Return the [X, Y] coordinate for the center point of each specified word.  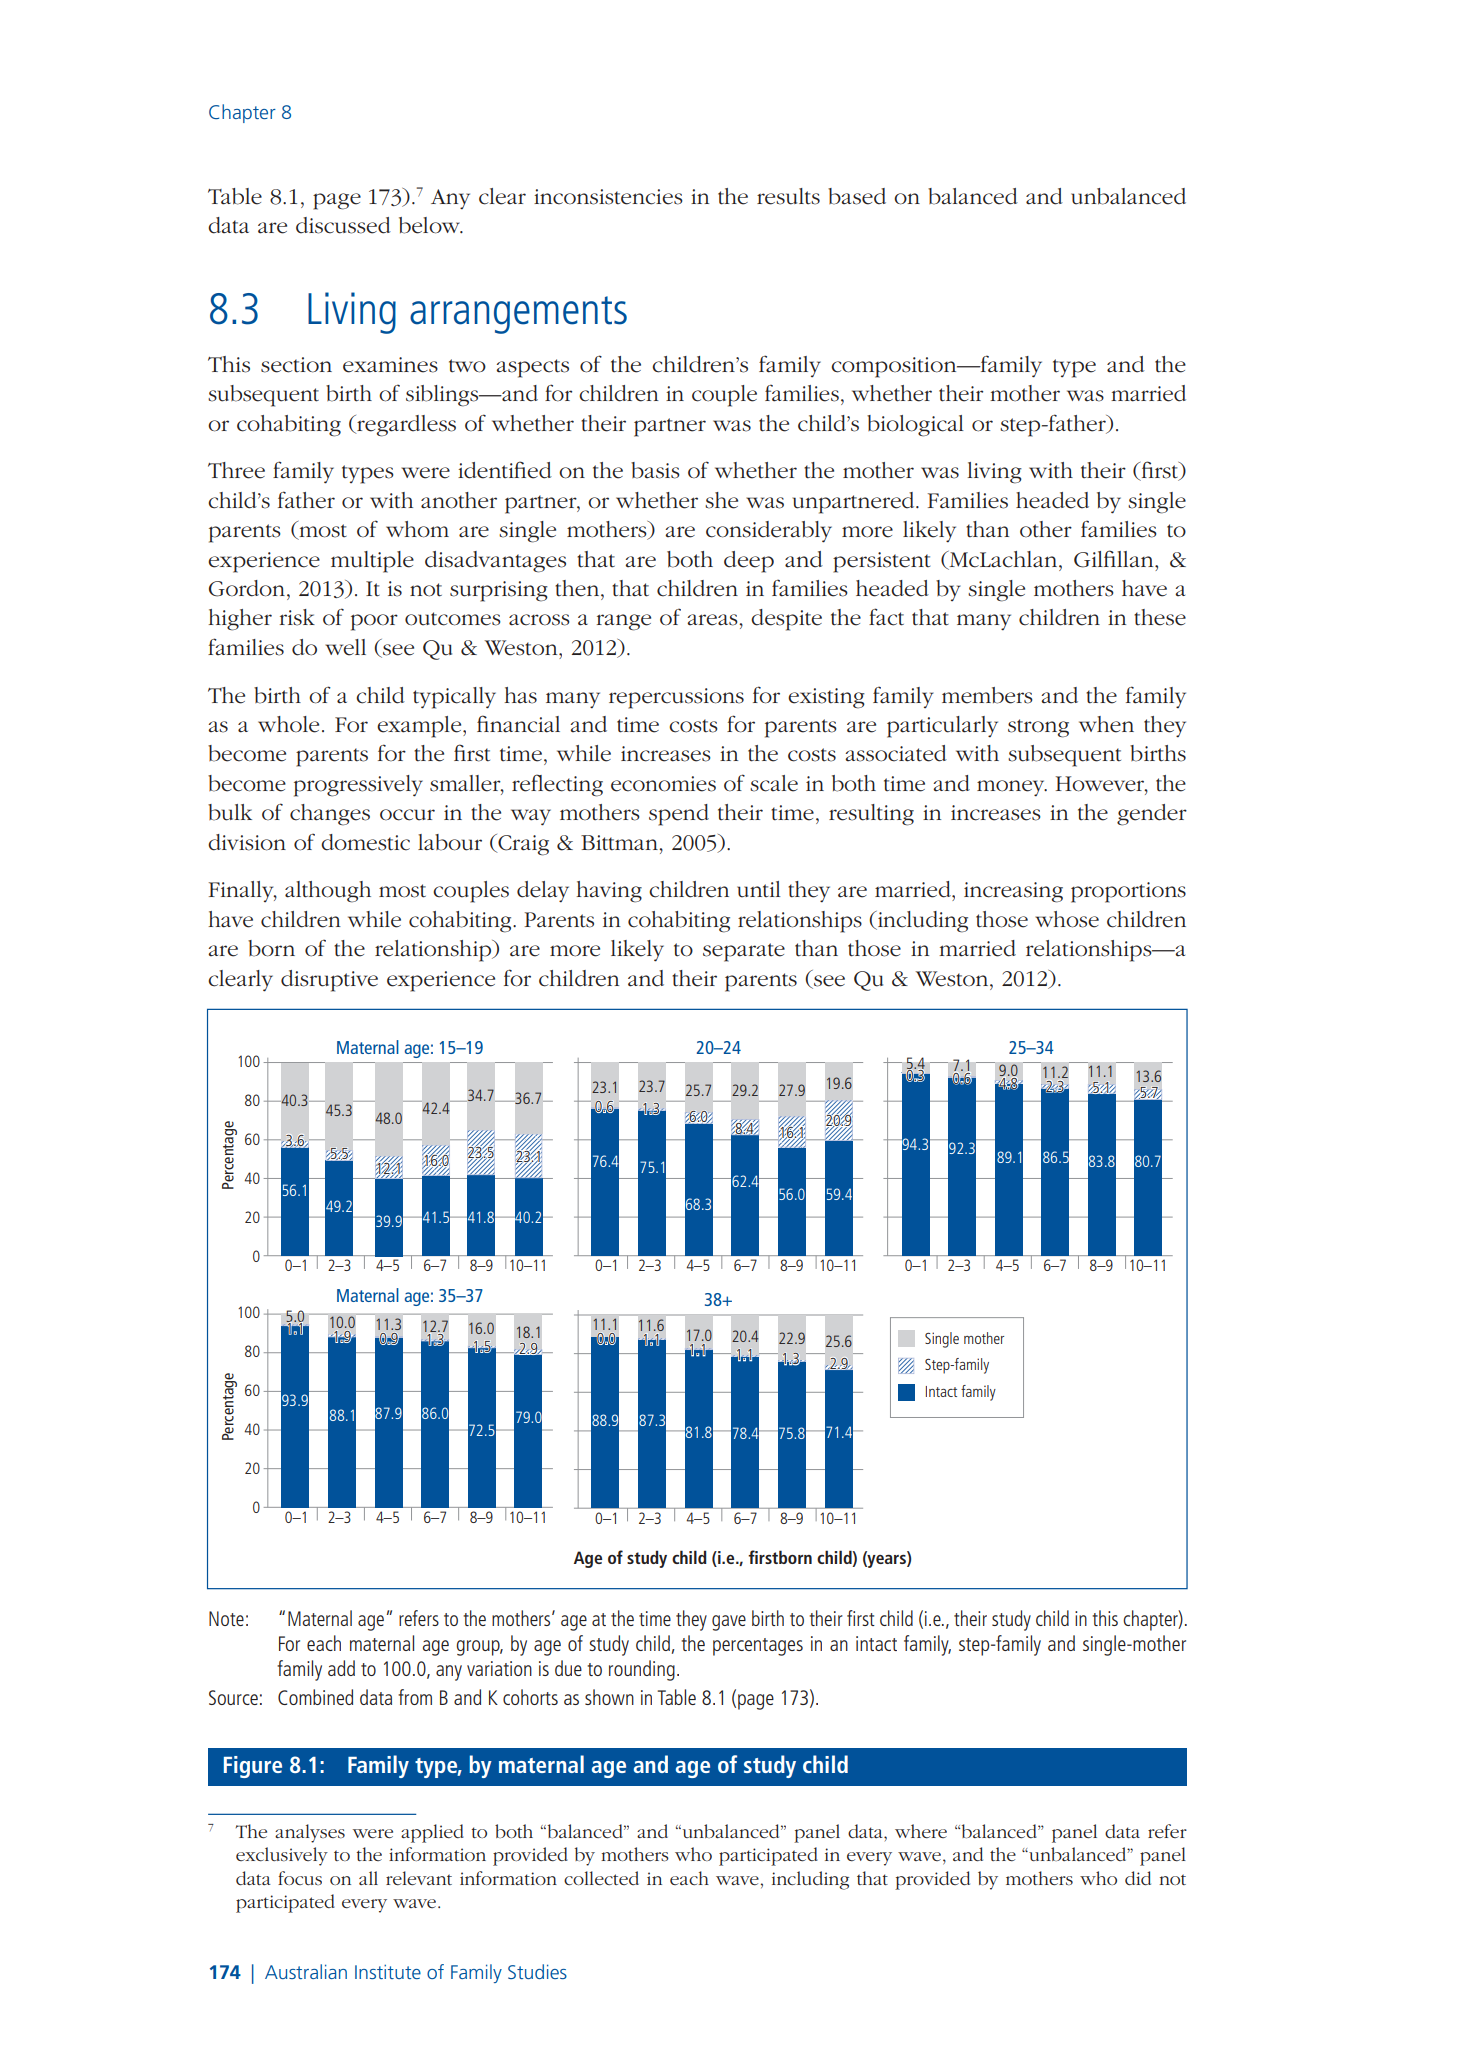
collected [601, 1878]
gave [729, 1623]
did [1138, 1878]
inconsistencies [608, 197]
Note [226, 1618]
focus [300, 1878]
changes [330, 815]
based [857, 196]
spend [679, 815]
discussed [343, 225]
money [1012, 788]
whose [1067, 919]
